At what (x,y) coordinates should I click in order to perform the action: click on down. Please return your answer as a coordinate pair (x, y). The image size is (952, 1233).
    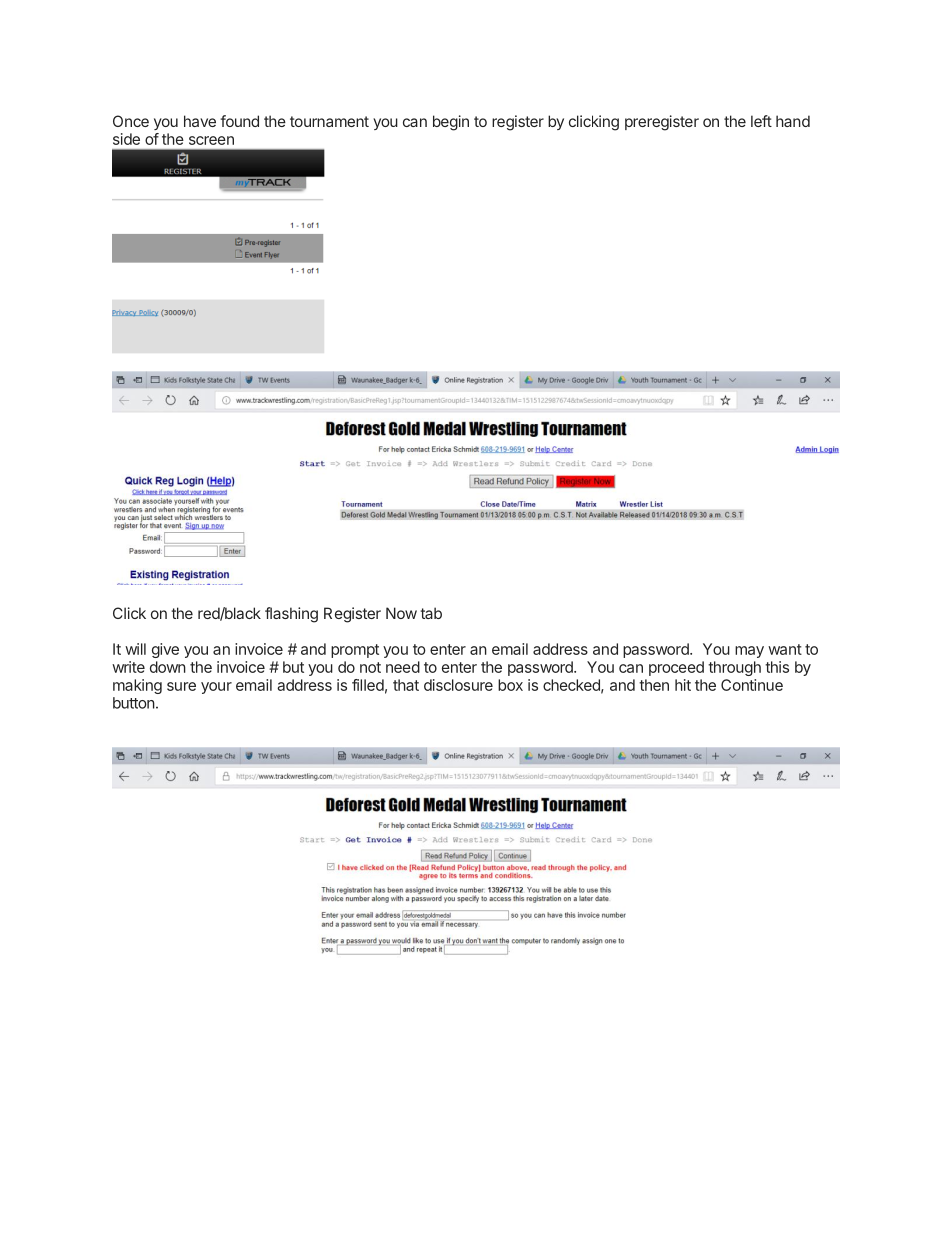
    Looking at the image, I should click on (168, 667).
